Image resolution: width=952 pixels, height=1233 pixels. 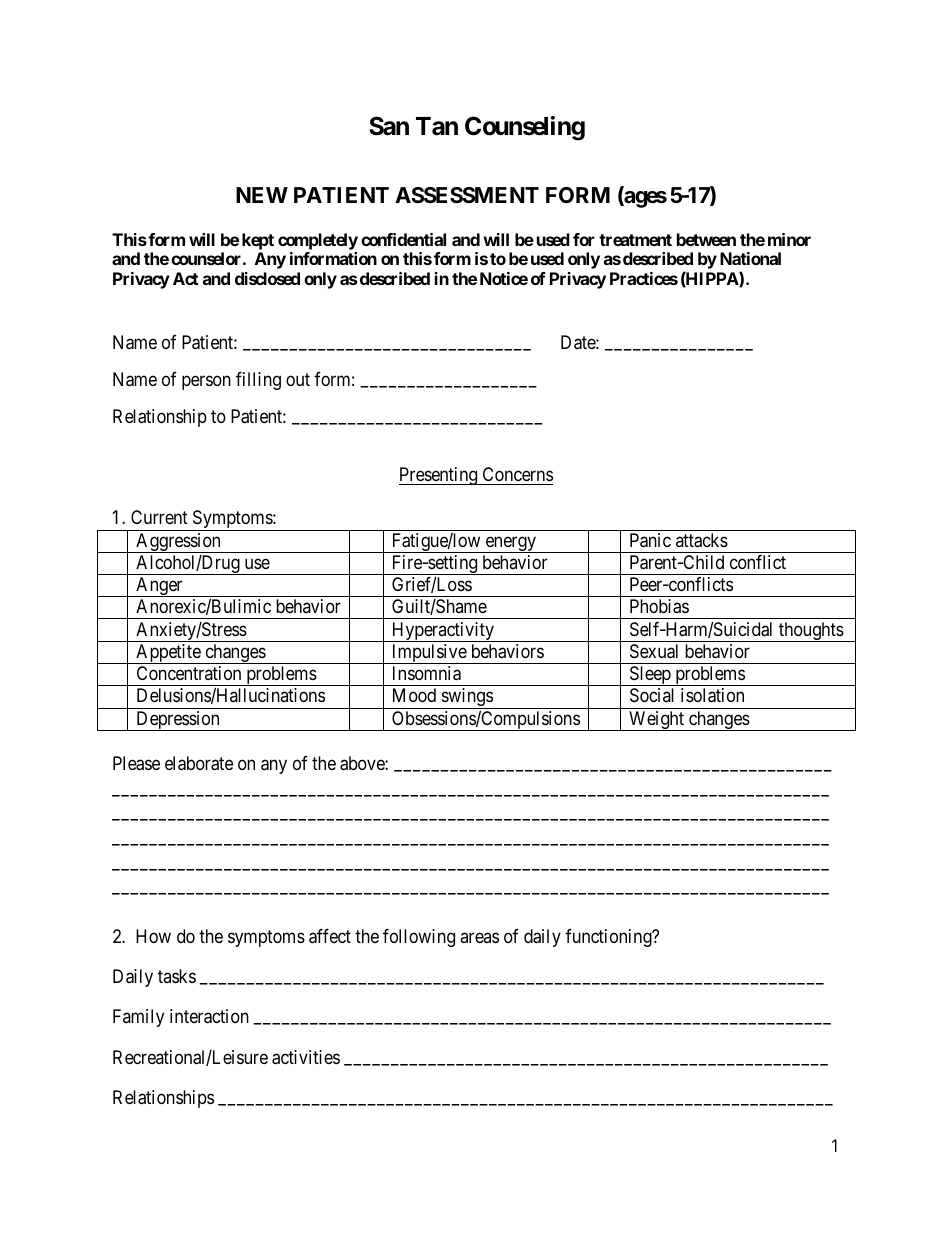 I want to click on Tan, so click(x=437, y=126).
